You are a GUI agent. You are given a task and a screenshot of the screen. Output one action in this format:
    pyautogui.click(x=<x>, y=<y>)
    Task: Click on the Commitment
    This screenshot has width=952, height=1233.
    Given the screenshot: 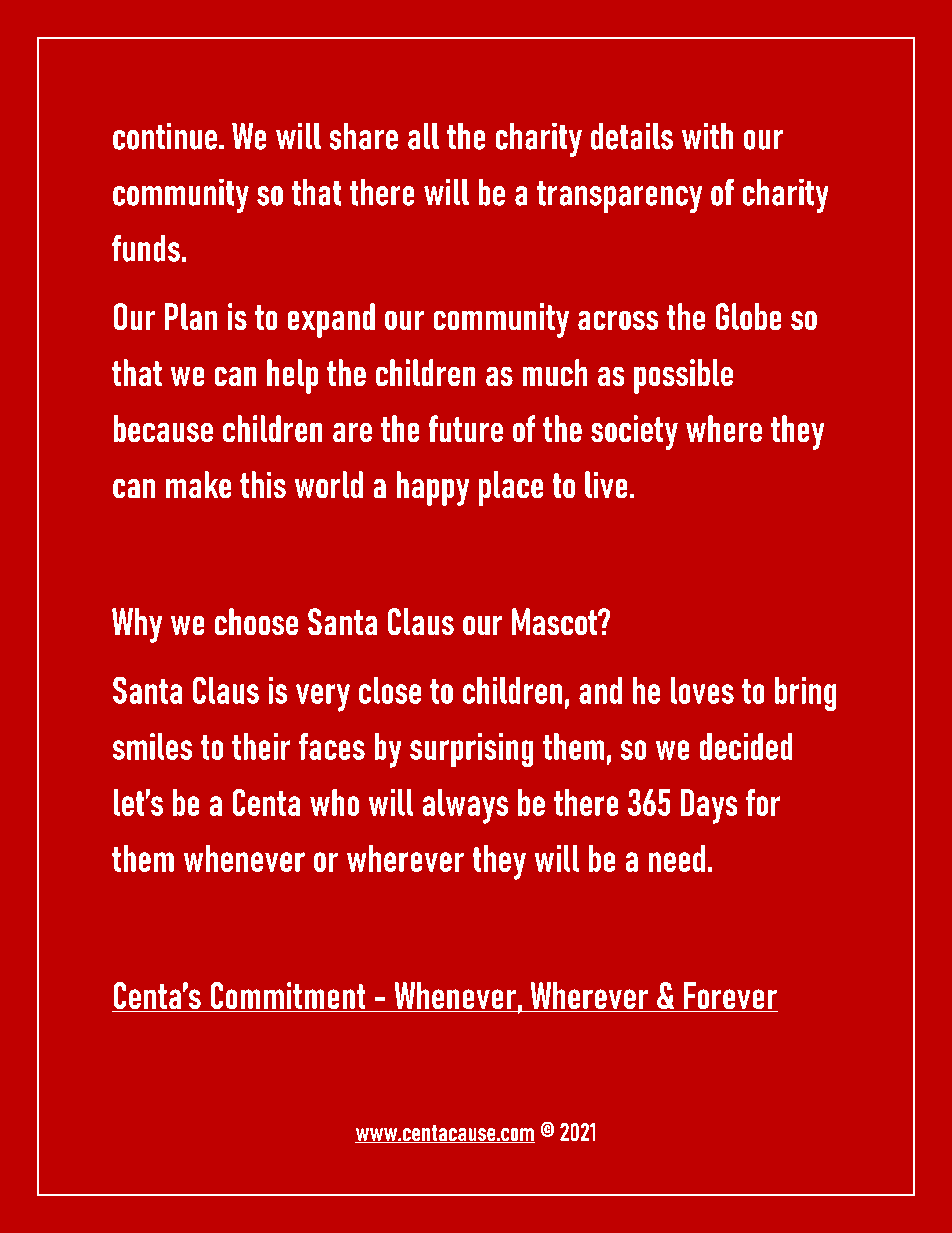 What is the action you would take?
    pyautogui.click(x=288, y=997)
